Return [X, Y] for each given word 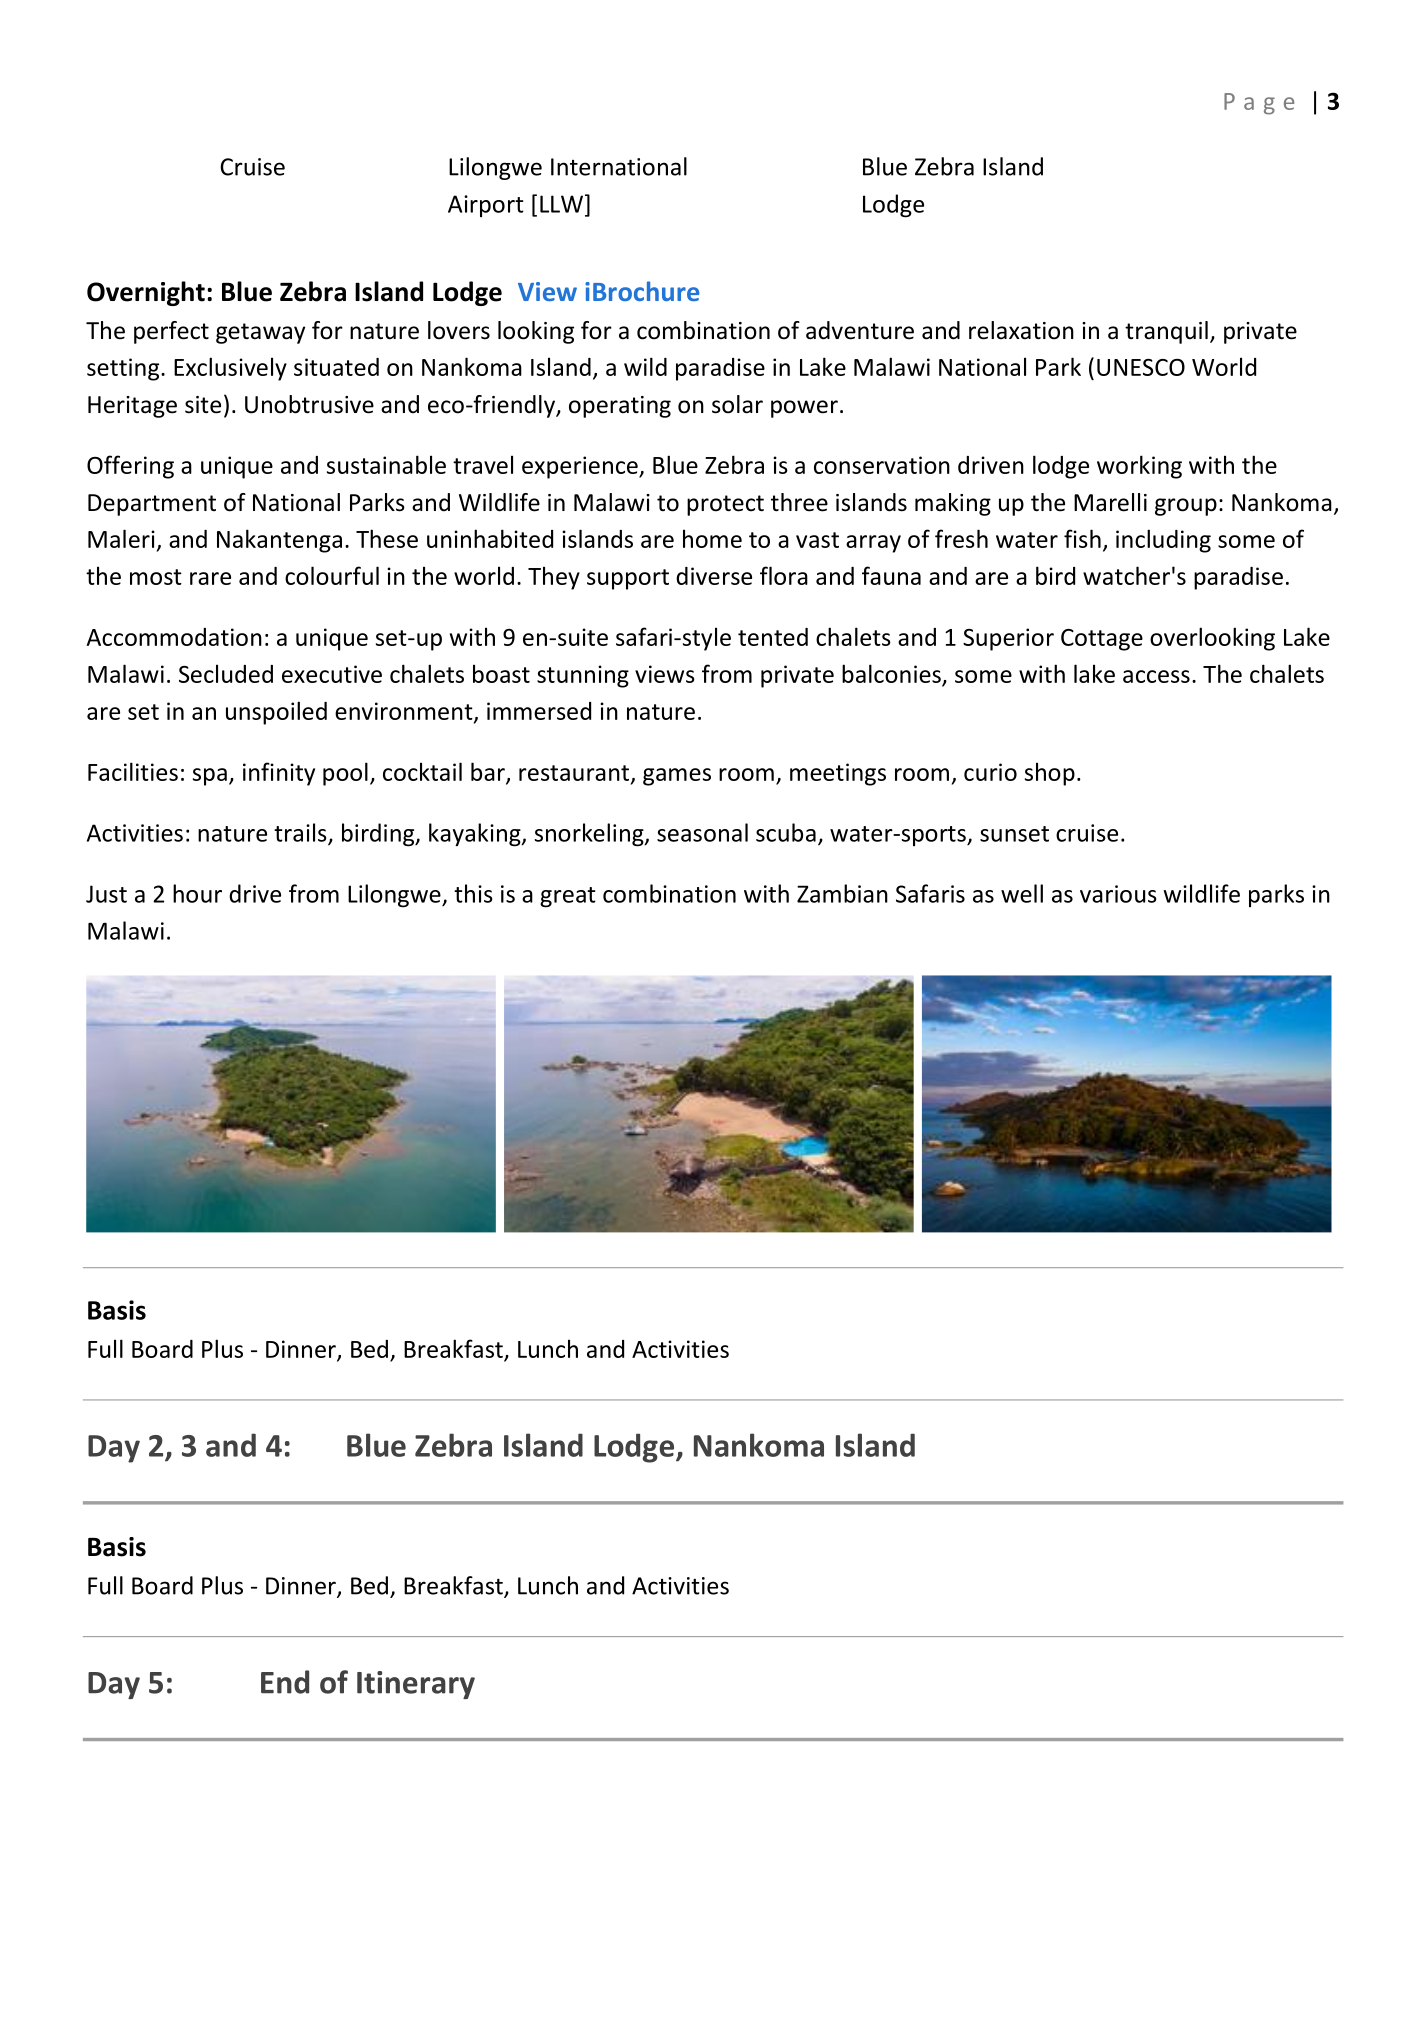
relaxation [1021, 330]
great [568, 897]
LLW [561, 204]
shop [1050, 774]
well [1022, 893]
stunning [583, 676]
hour [197, 893]
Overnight [146, 293]
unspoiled [276, 713]
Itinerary [416, 1685]
